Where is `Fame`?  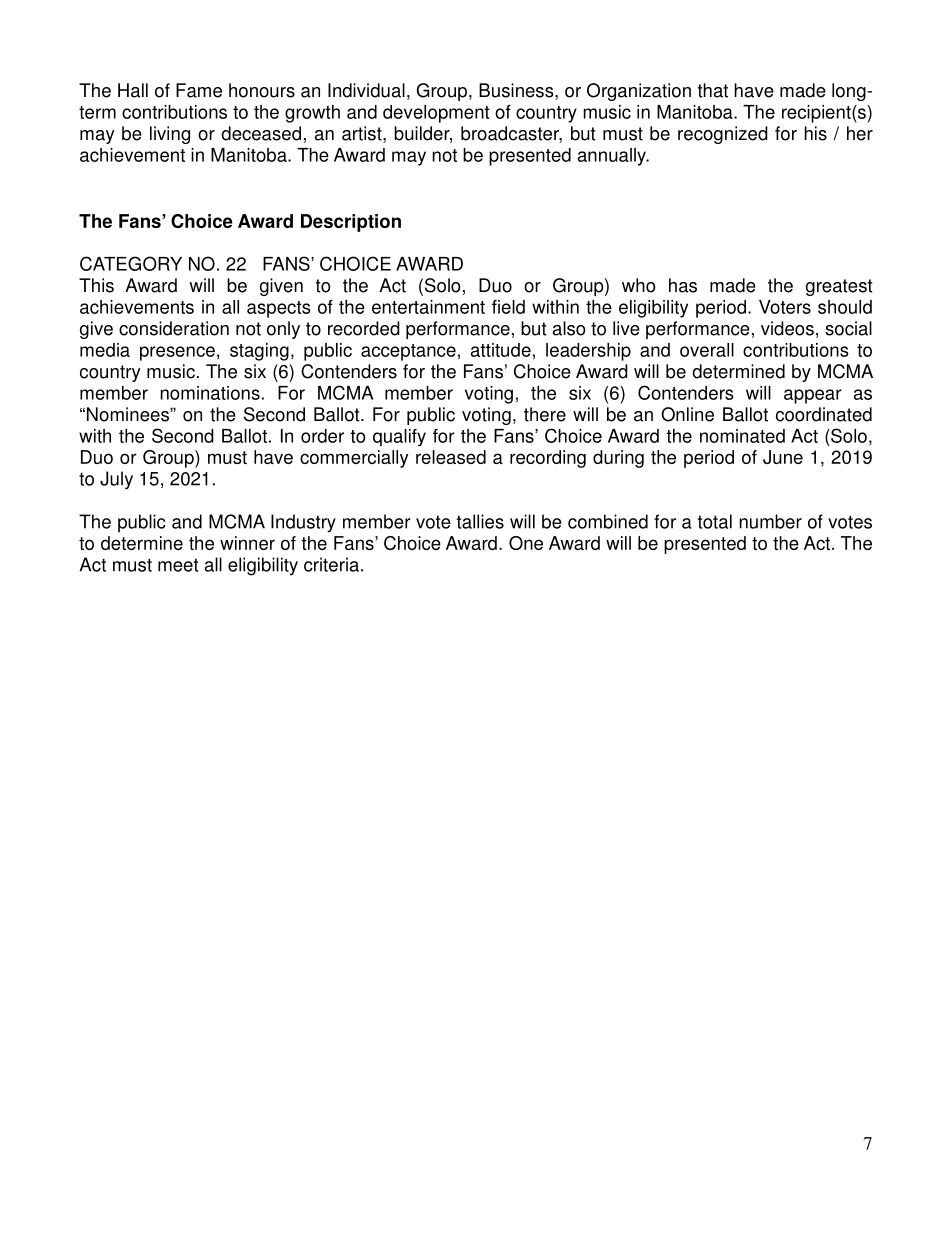
Fame is located at coordinates (199, 90).
